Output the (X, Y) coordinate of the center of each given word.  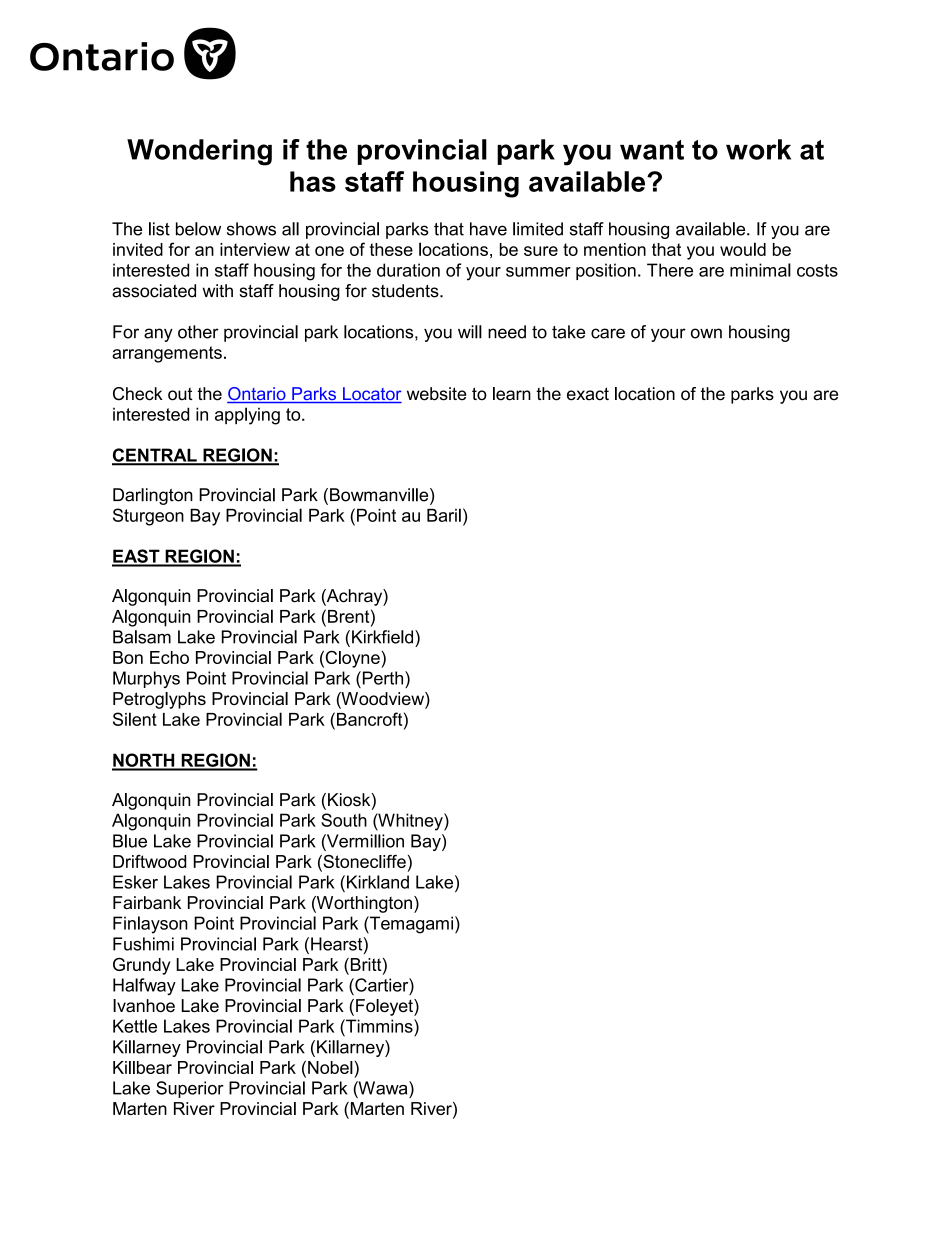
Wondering (199, 152)
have (488, 229)
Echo (169, 657)
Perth (383, 678)
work (758, 149)
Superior (190, 1089)
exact (588, 394)
